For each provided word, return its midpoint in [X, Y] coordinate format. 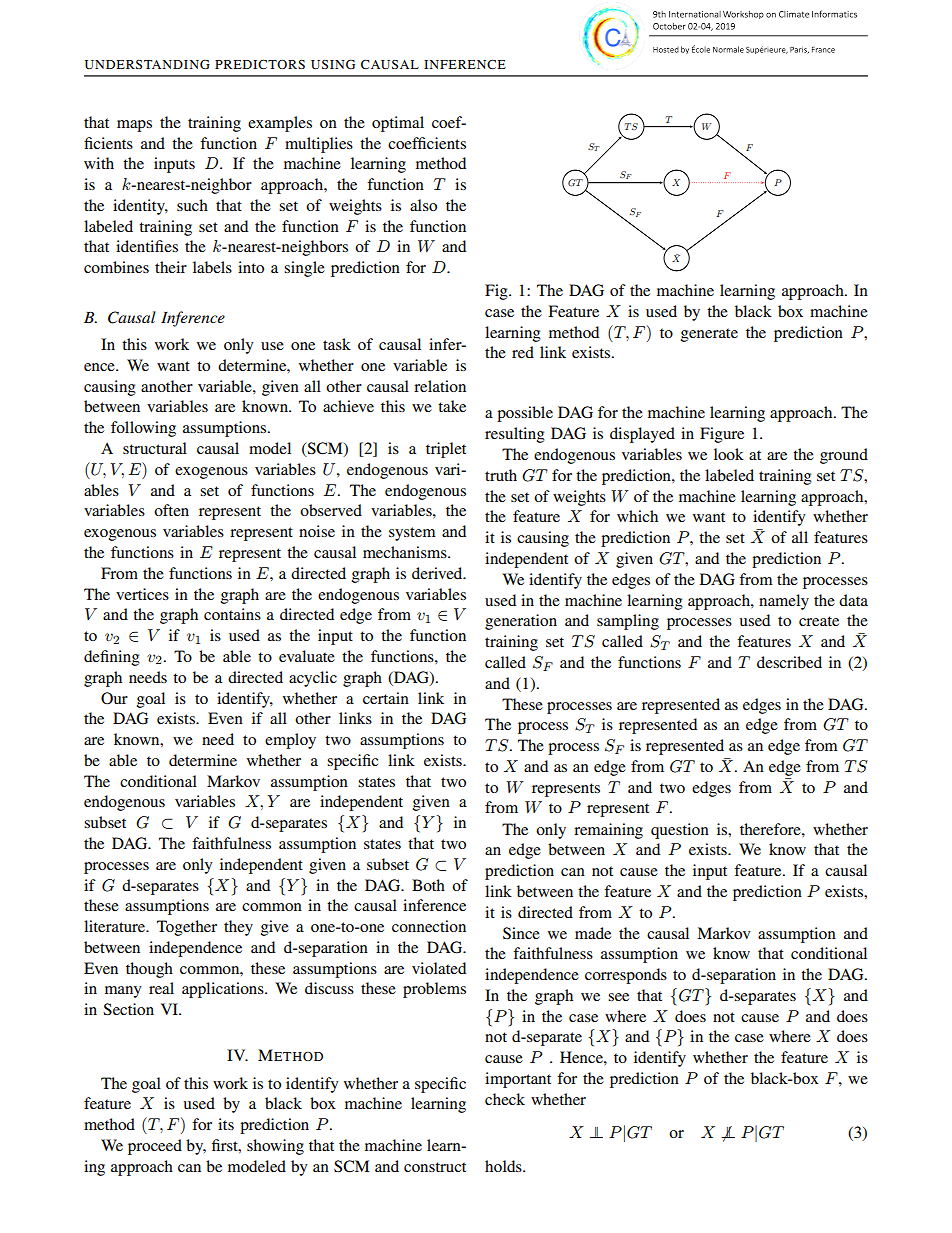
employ [290, 741]
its [226, 1124]
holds [504, 1166]
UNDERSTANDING [147, 64]
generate [709, 335]
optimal [398, 124]
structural [155, 448]
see [618, 997]
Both [428, 885]
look [729, 454]
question [680, 831]
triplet [446, 450]
